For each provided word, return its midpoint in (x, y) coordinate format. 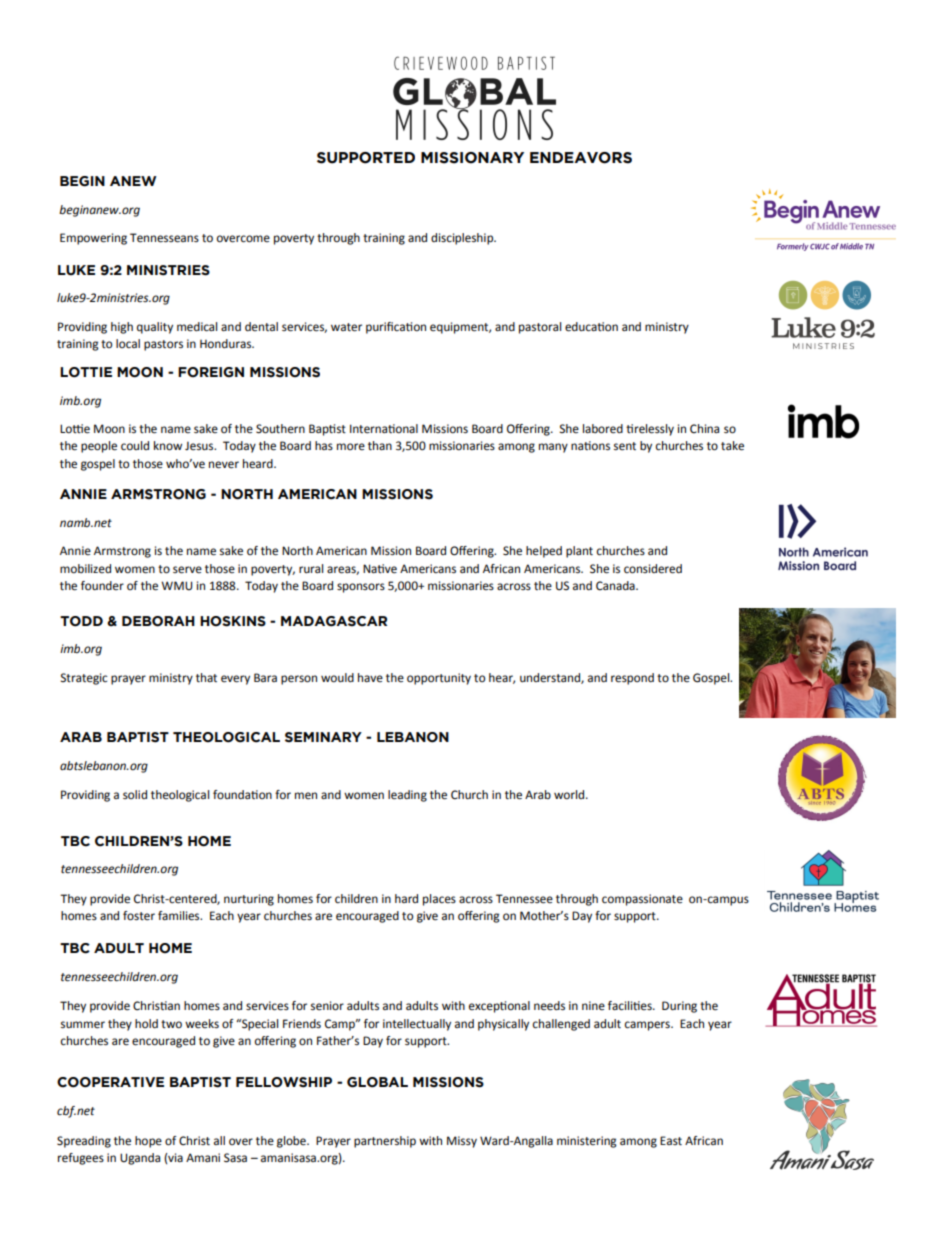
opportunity (439, 679)
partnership (385, 1142)
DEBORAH (158, 621)
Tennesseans (164, 238)
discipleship (463, 239)
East (671, 1141)
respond (632, 679)
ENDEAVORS (581, 158)
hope (148, 1142)
